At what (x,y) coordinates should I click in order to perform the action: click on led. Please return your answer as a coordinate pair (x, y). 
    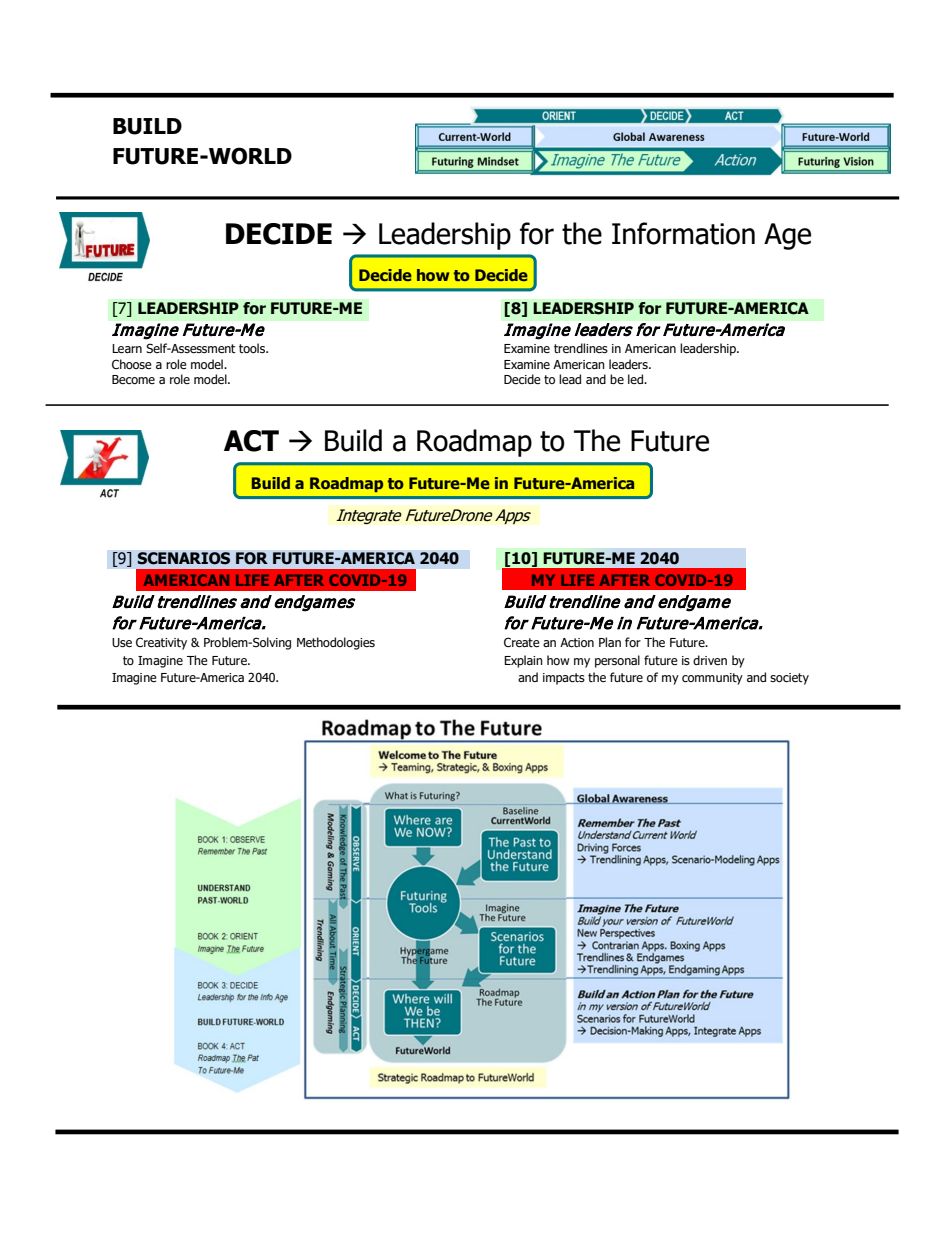
    Looking at the image, I should click on (637, 379).
